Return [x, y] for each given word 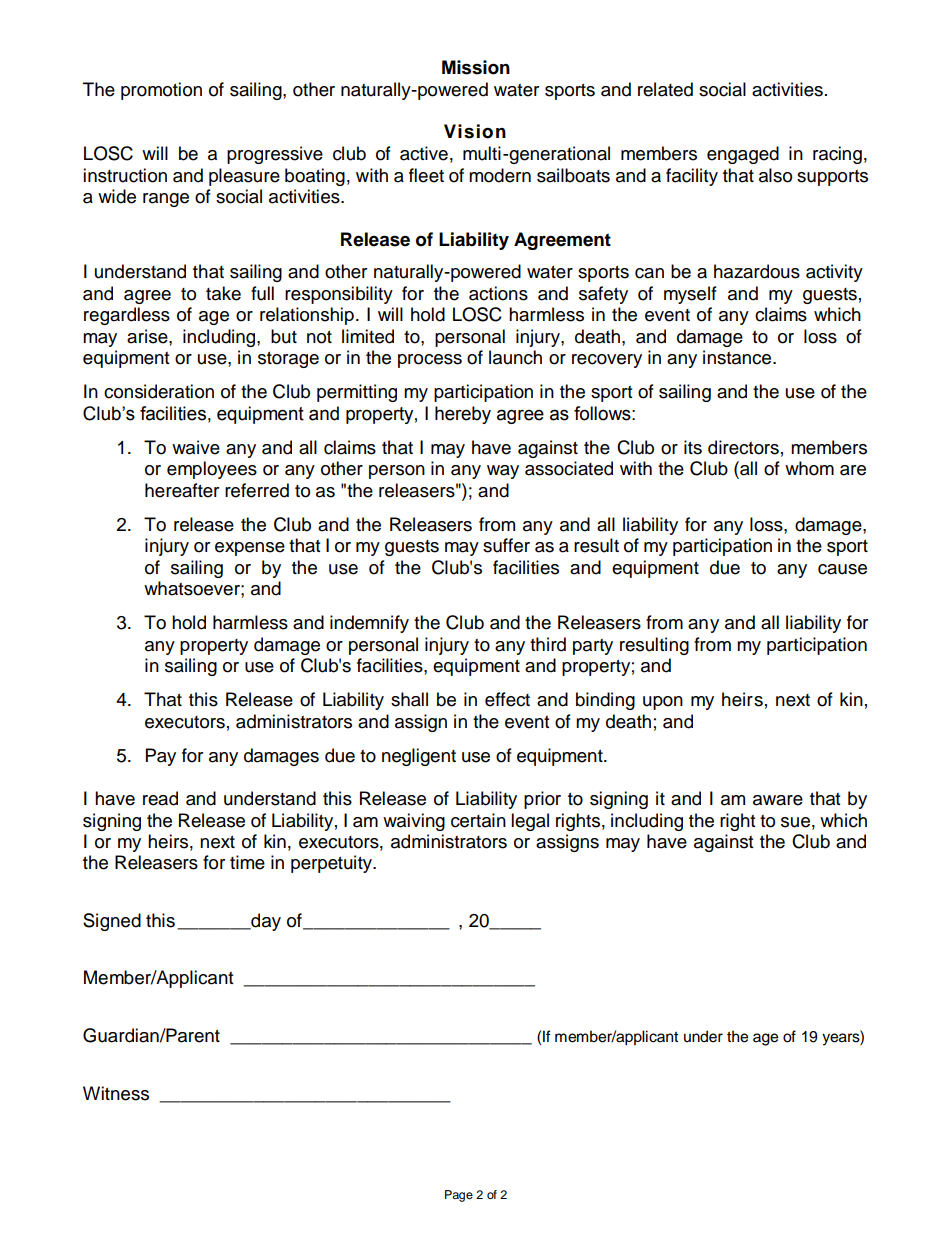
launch [515, 357]
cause [842, 569]
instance [738, 357]
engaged [743, 155]
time [247, 862]
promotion [161, 91]
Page [459, 1196]
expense [250, 549]
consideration [159, 391]
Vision [475, 131]
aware [778, 800]
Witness [116, 1093]
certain [478, 820]
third [548, 644]
